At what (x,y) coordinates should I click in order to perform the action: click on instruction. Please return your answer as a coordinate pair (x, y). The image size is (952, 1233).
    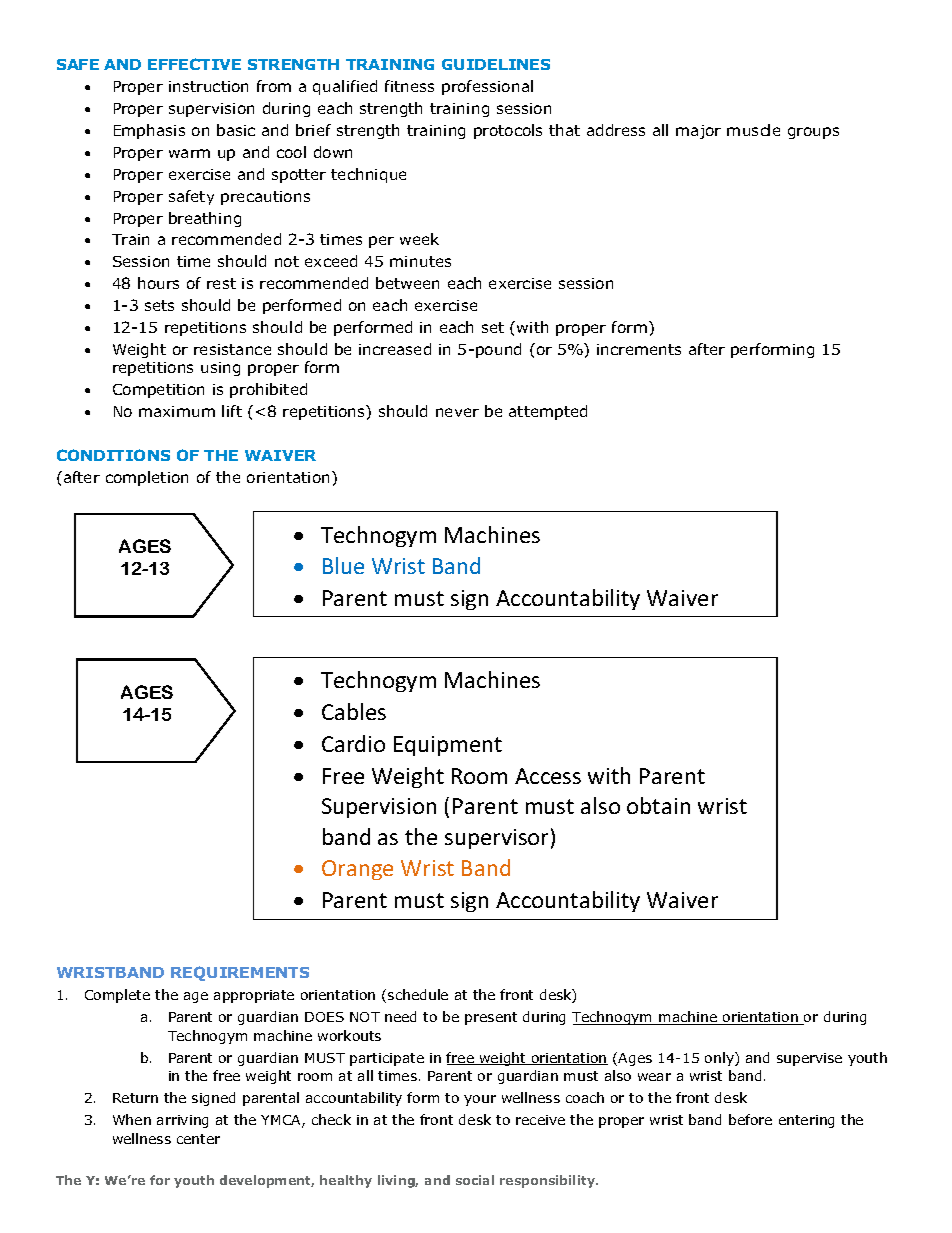
    Looking at the image, I should click on (208, 86).
